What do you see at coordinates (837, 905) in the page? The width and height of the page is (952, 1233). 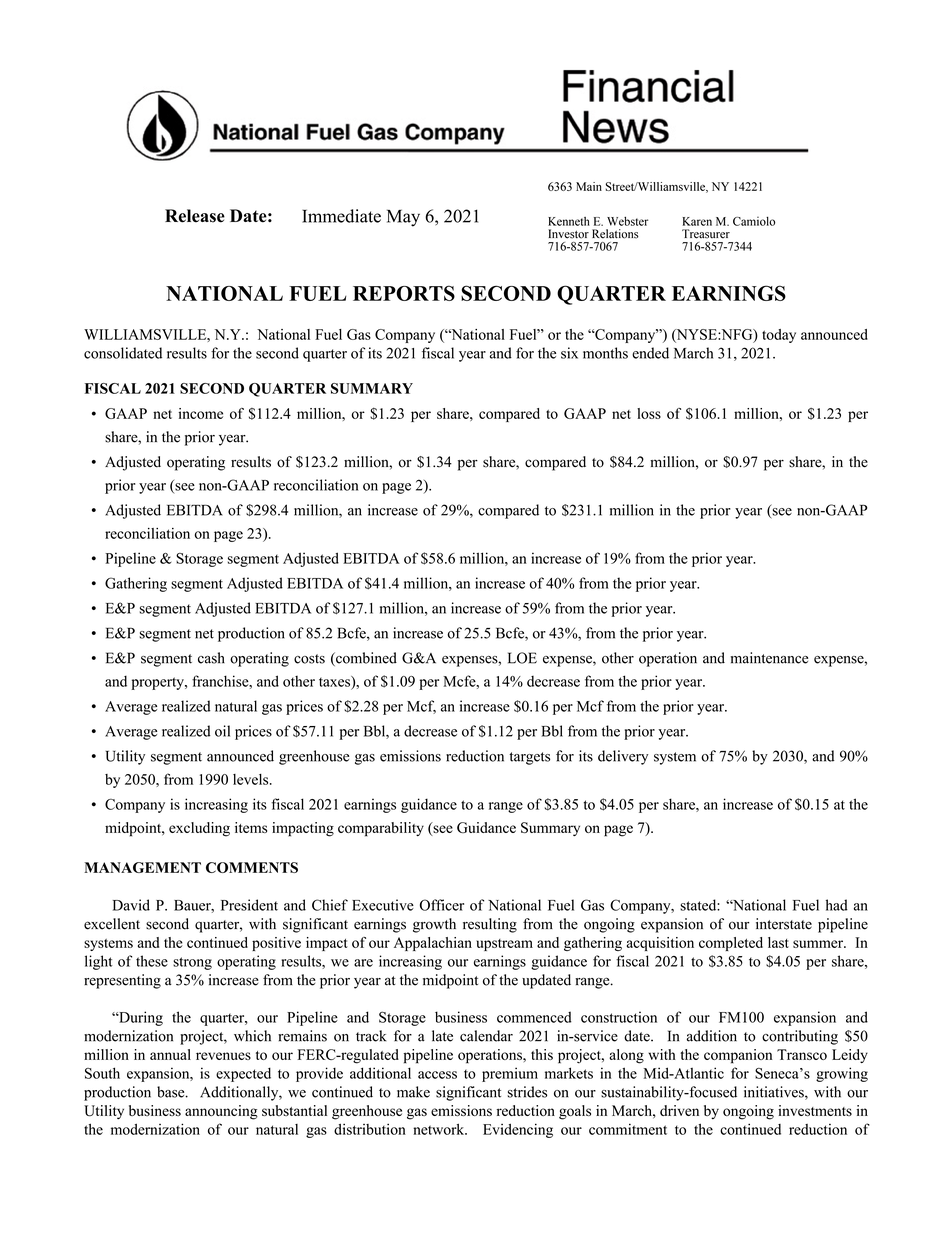 I see `had` at bounding box center [837, 905].
